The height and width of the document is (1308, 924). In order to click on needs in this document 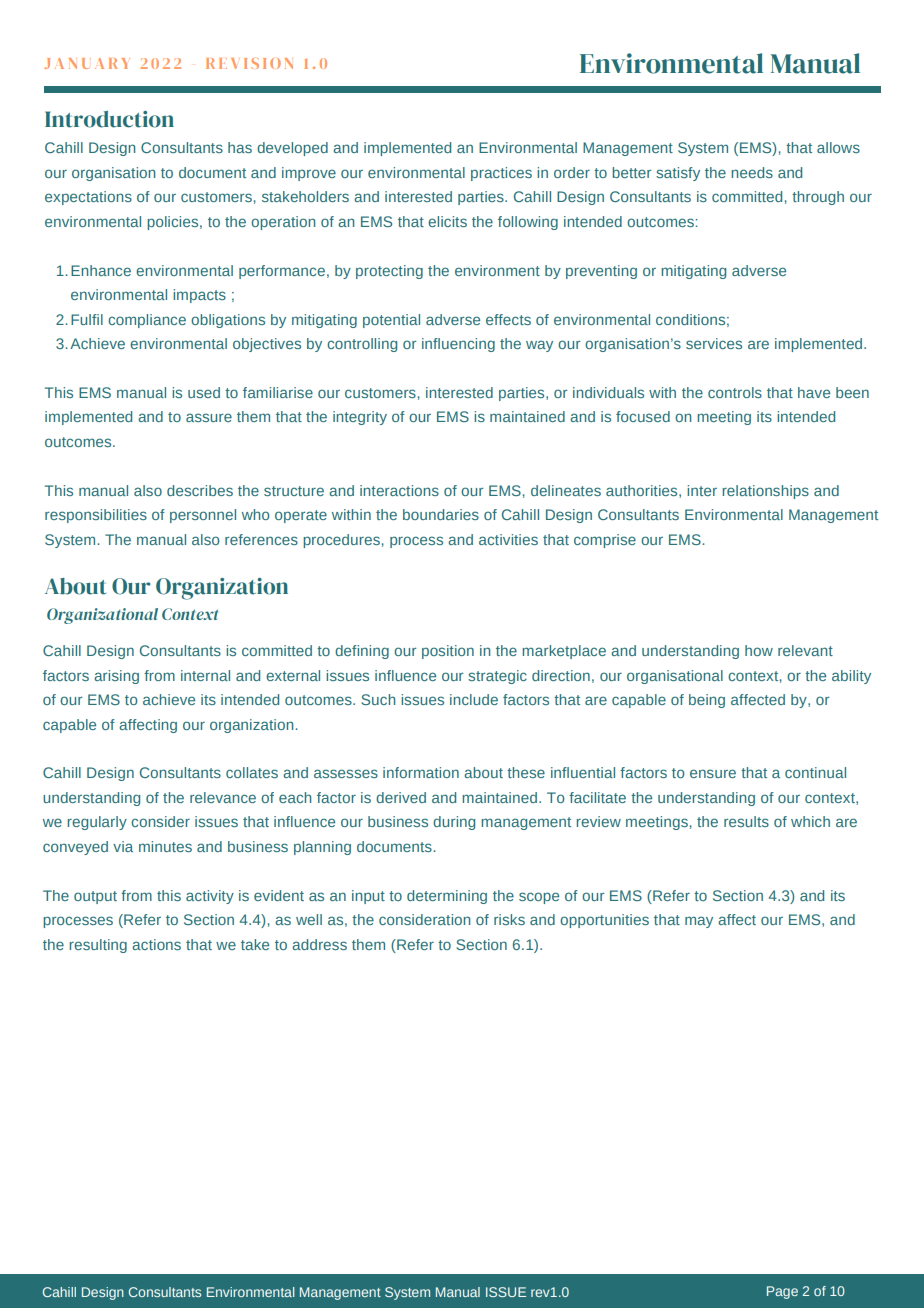, I will do `click(752, 172)`.
